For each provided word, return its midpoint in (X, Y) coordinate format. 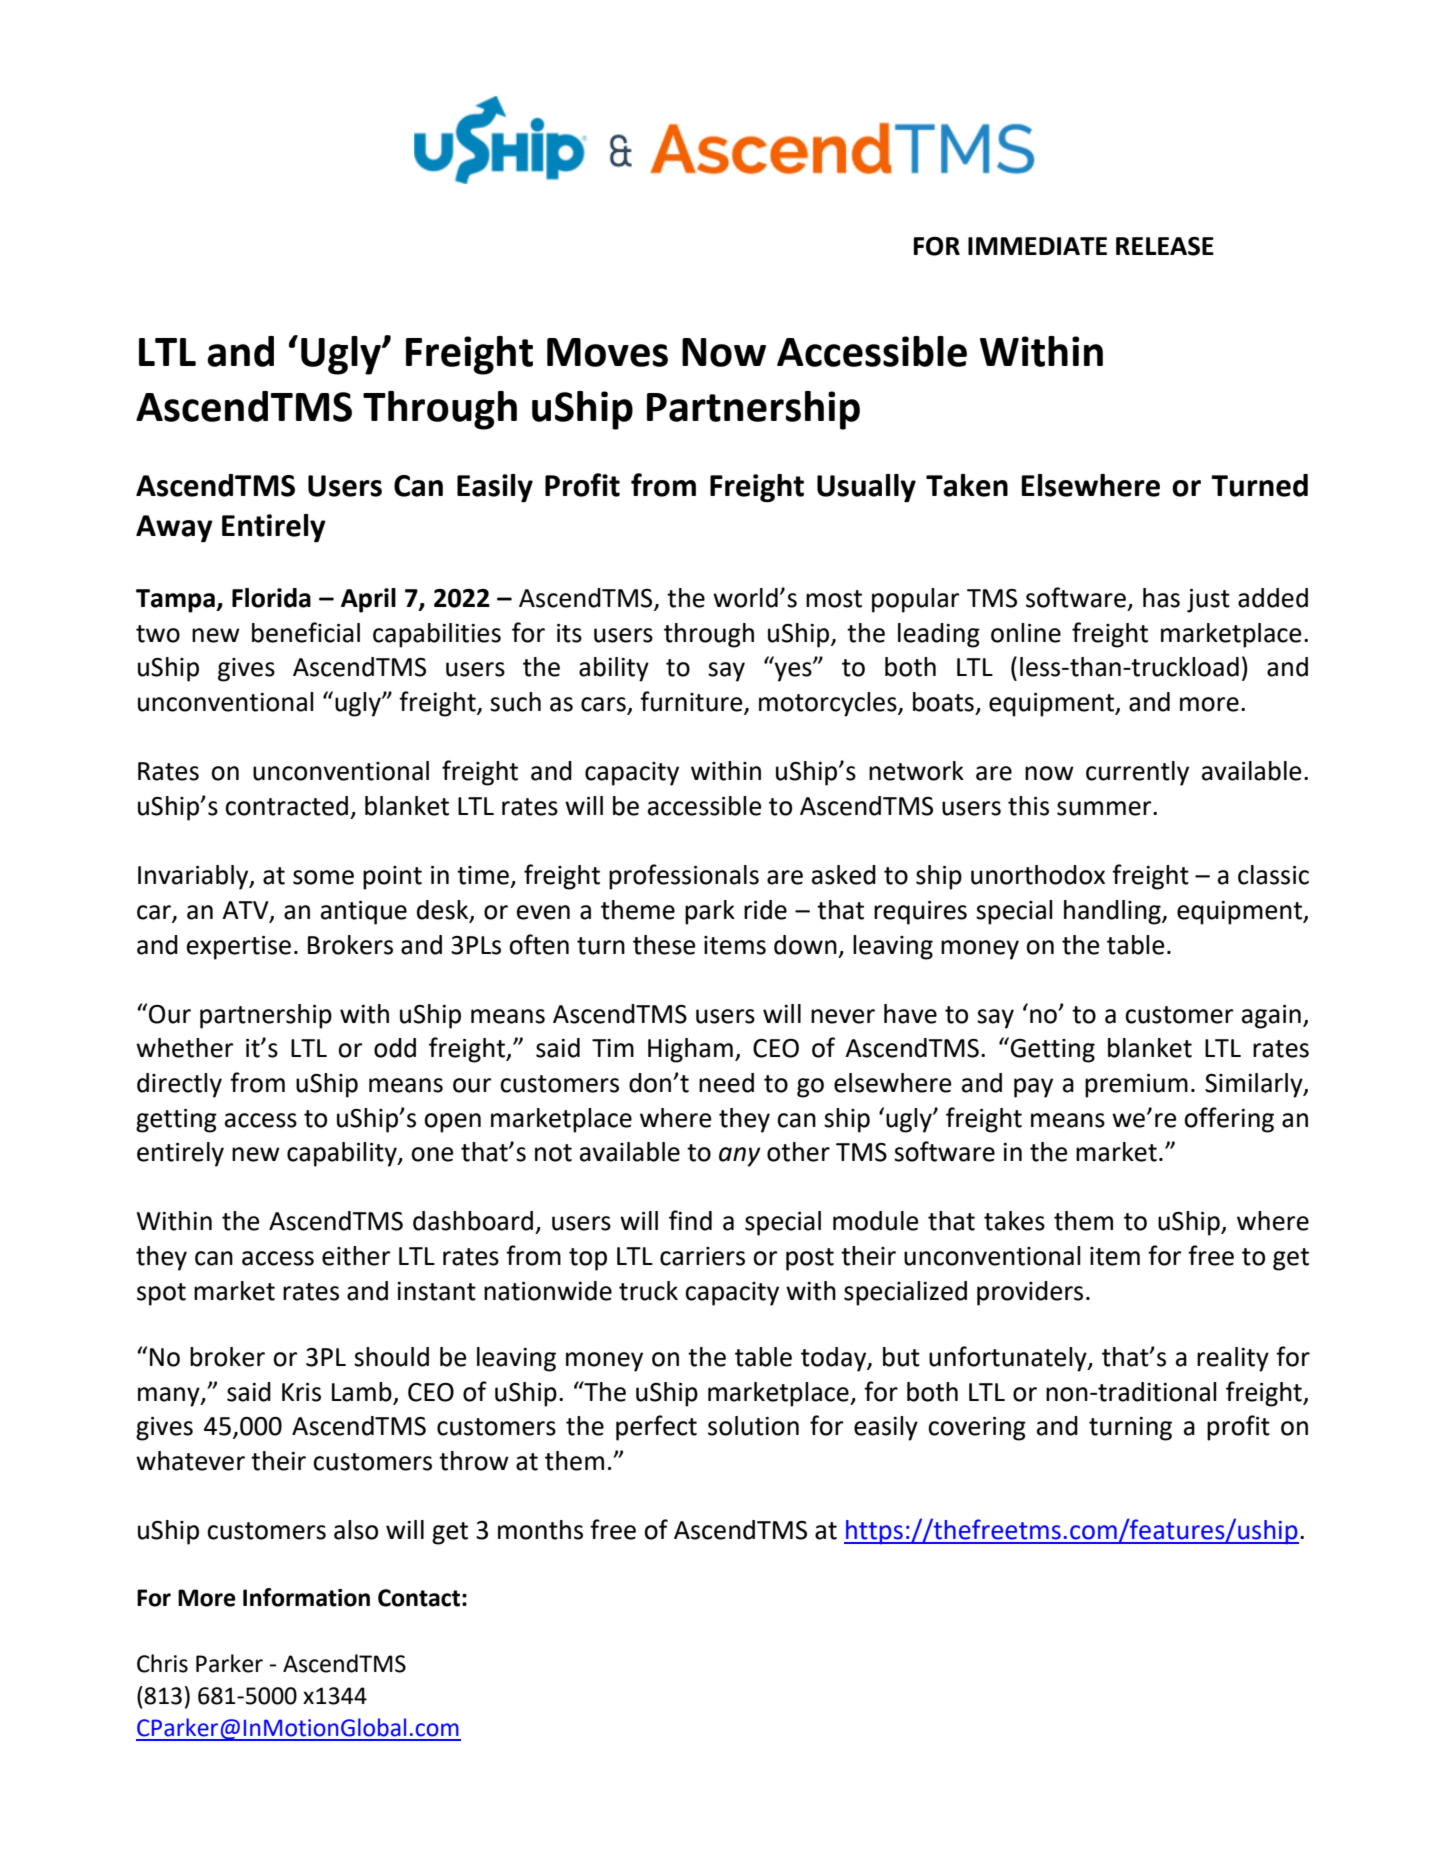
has (1161, 598)
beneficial (306, 632)
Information (306, 1597)
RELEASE (1165, 246)
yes (794, 671)
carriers (702, 1256)
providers (1030, 1293)
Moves (607, 352)
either (356, 1256)
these (664, 945)
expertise (239, 948)
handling (1113, 912)
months (540, 1530)
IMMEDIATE (1037, 246)
